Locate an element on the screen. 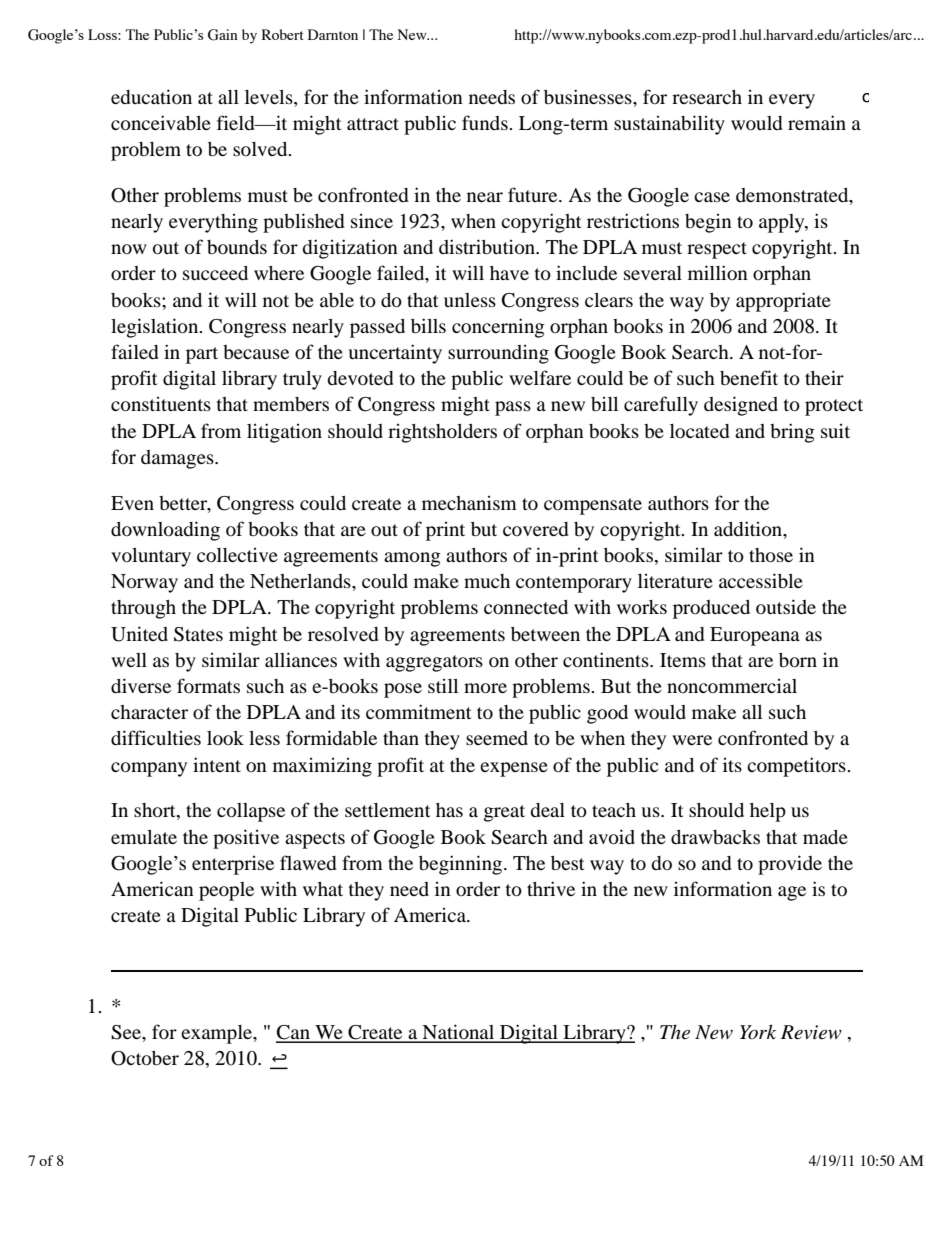 The width and height of the screenshot is (952, 1233). benefit is located at coordinates (749, 377).
